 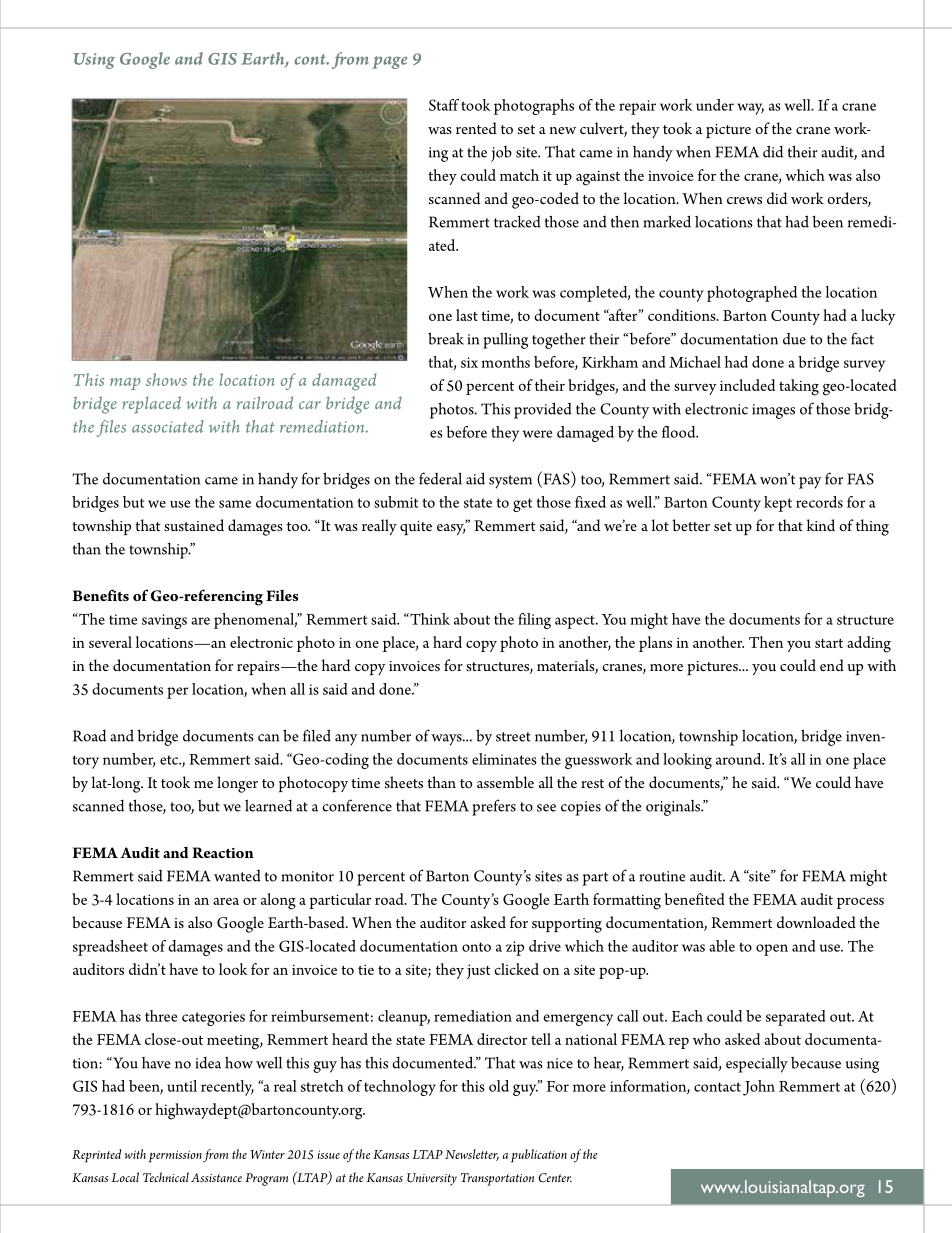 What do you see at coordinates (494, 807) in the image?
I see `prefers` at bounding box center [494, 807].
